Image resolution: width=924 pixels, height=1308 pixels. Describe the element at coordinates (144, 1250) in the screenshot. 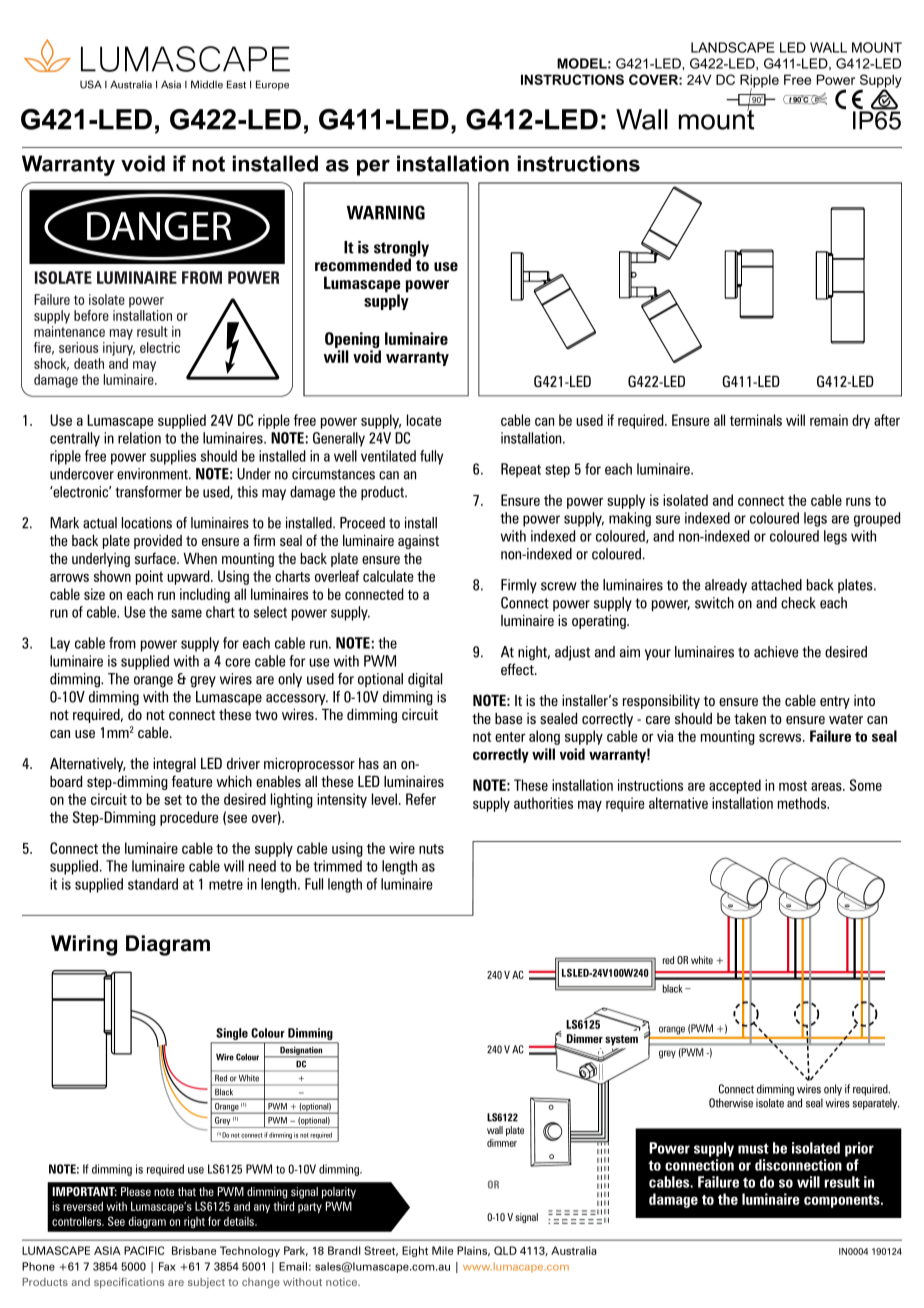

I see `PACIFIC` at that location.
